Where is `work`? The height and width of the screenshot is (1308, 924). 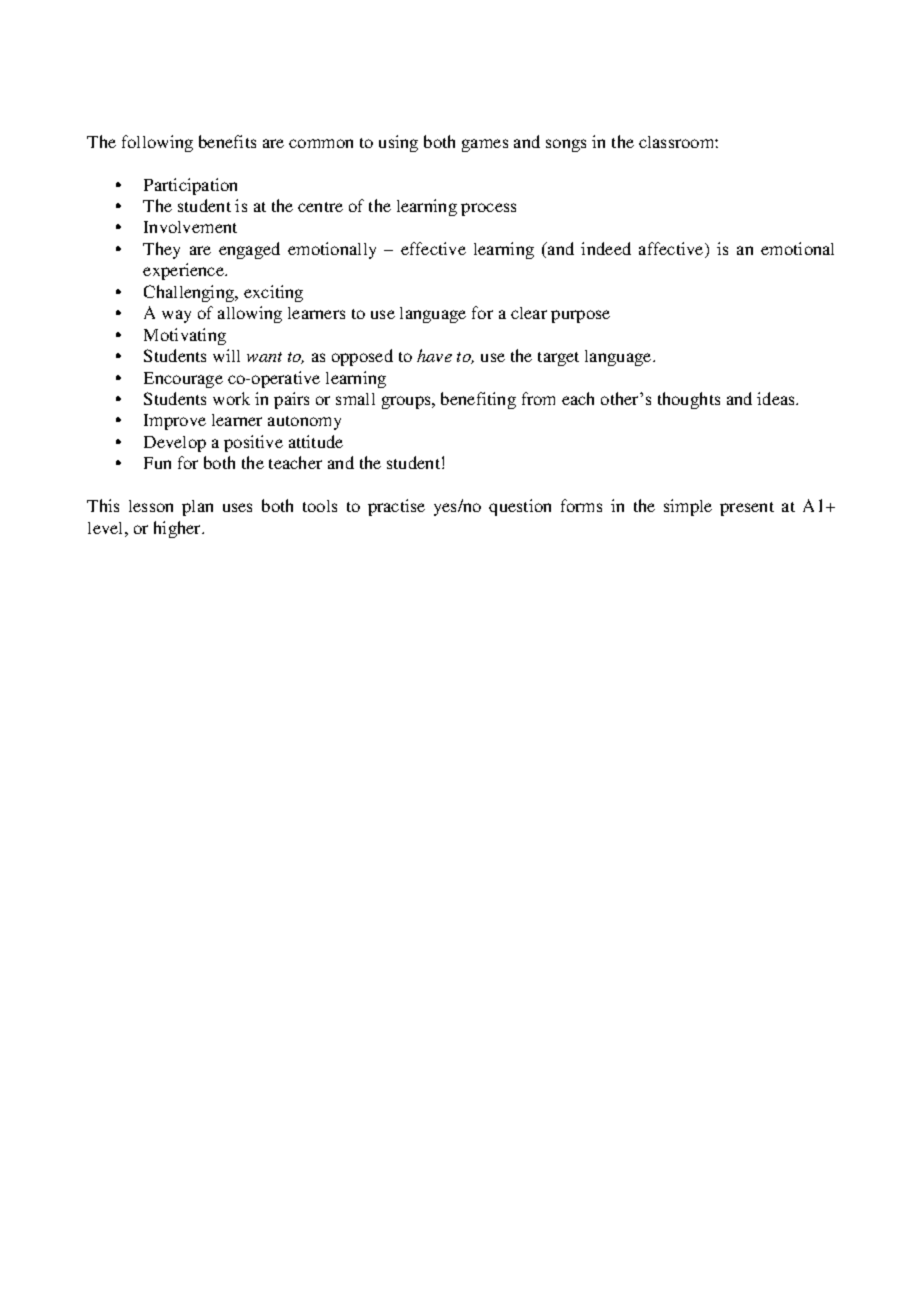
work is located at coordinates (231, 398).
